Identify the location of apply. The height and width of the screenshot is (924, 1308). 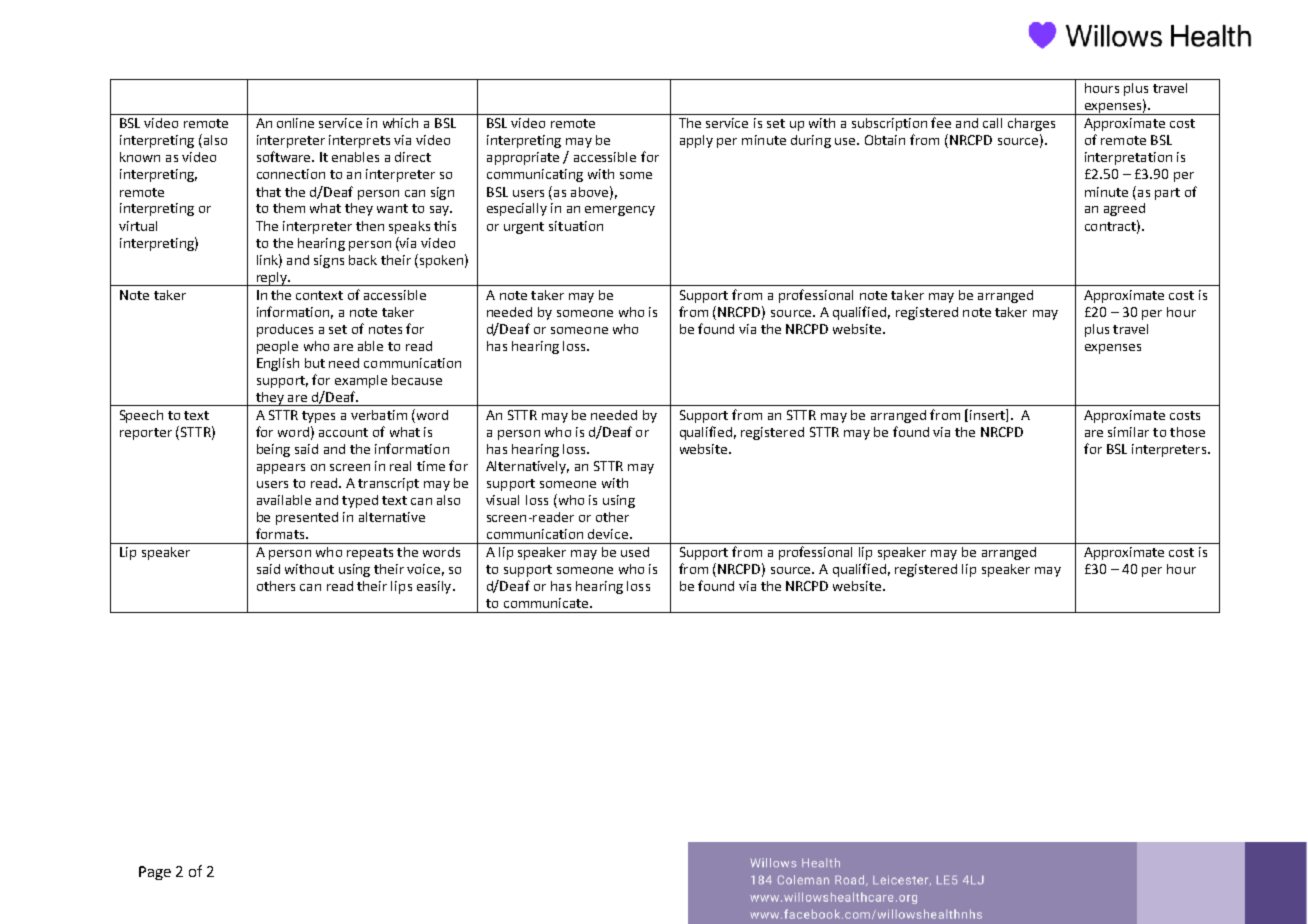
(696, 141).
